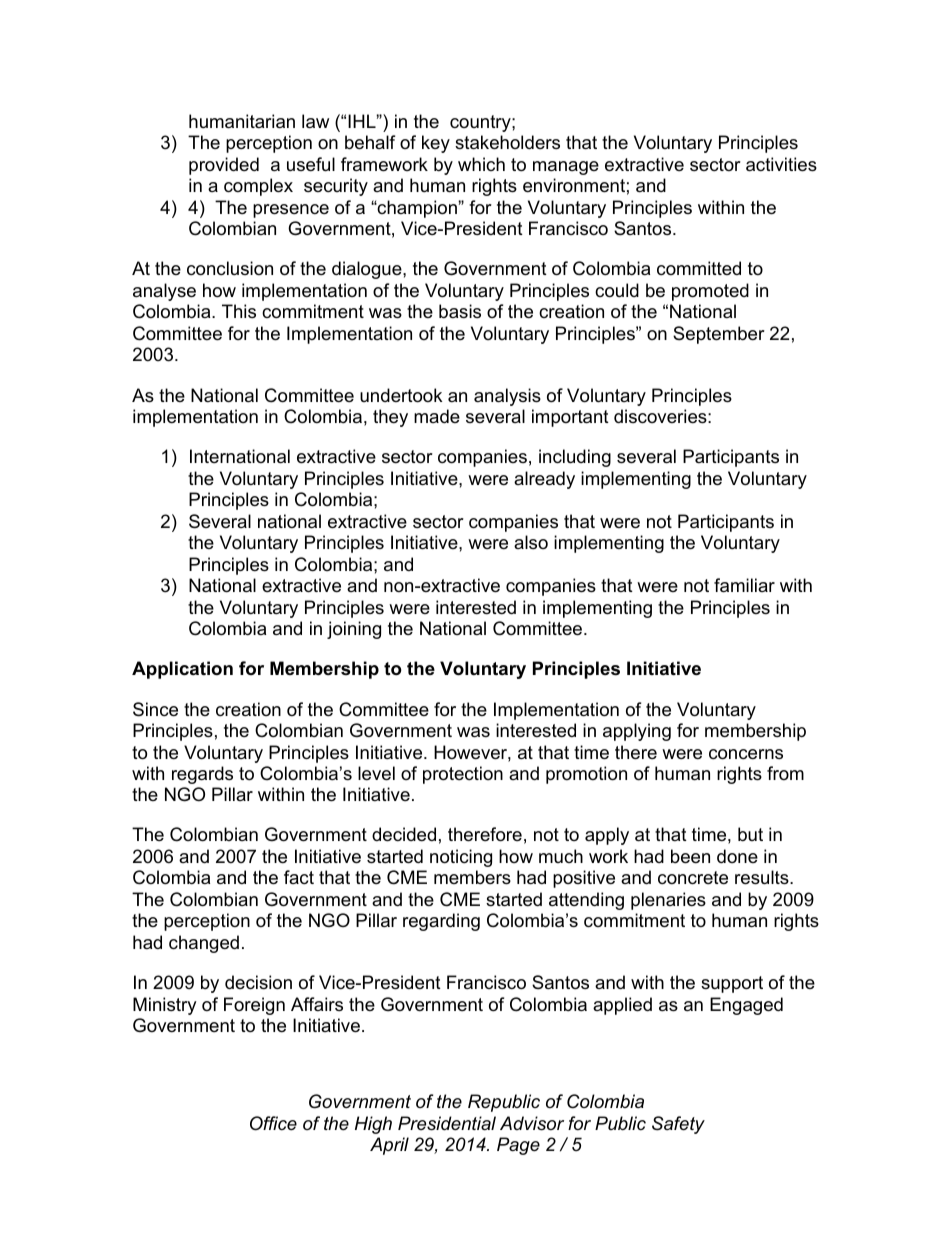 This page has width=952, height=1233. What do you see at coordinates (544, 480) in the page?
I see `already` at bounding box center [544, 480].
